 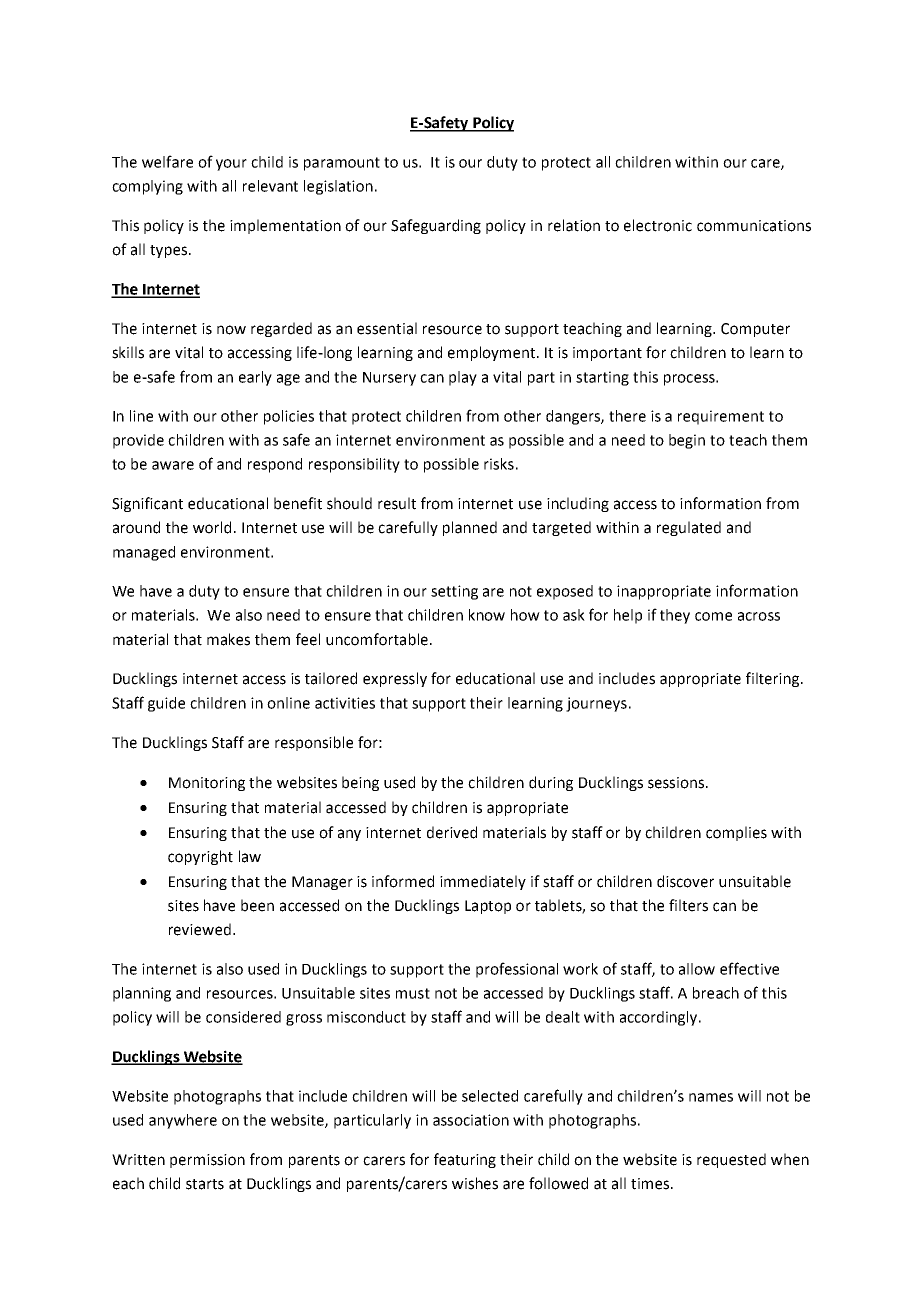 What do you see at coordinates (338, 187) in the screenshot?
I see `legislation` at bounding box center [338, 187].
